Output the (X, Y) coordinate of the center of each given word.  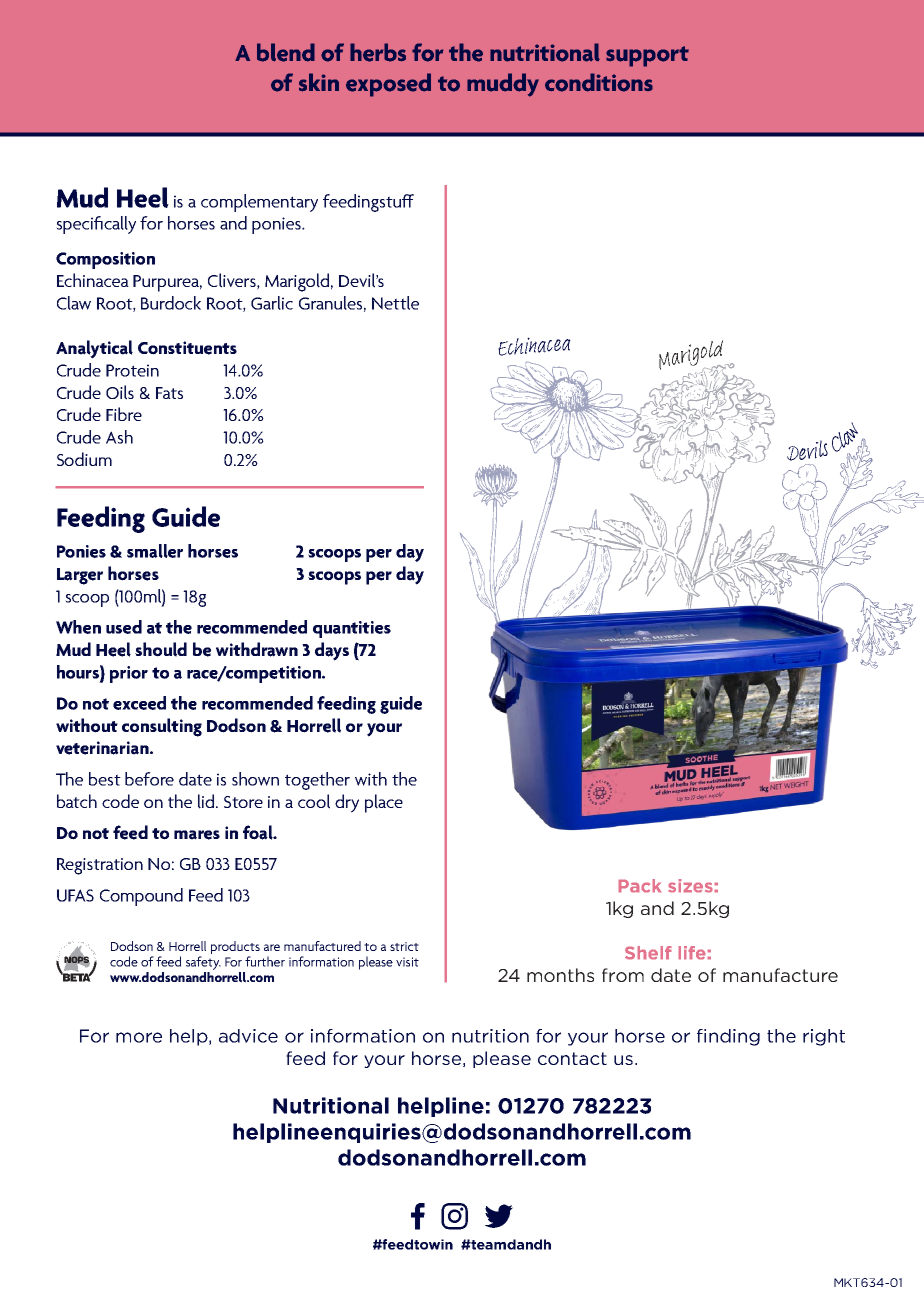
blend (286, 52)
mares (197, 835)
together (317, 781)
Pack (640, 885)
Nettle (395, 303)
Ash (119, 437)
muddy (503, 85)
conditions (599, 82)
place (384, 803)
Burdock (171, 303)
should (161, 649)
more (139, 1037)
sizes (690, 885)
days (332, 651)
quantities (352, 629)
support (647, 56)
